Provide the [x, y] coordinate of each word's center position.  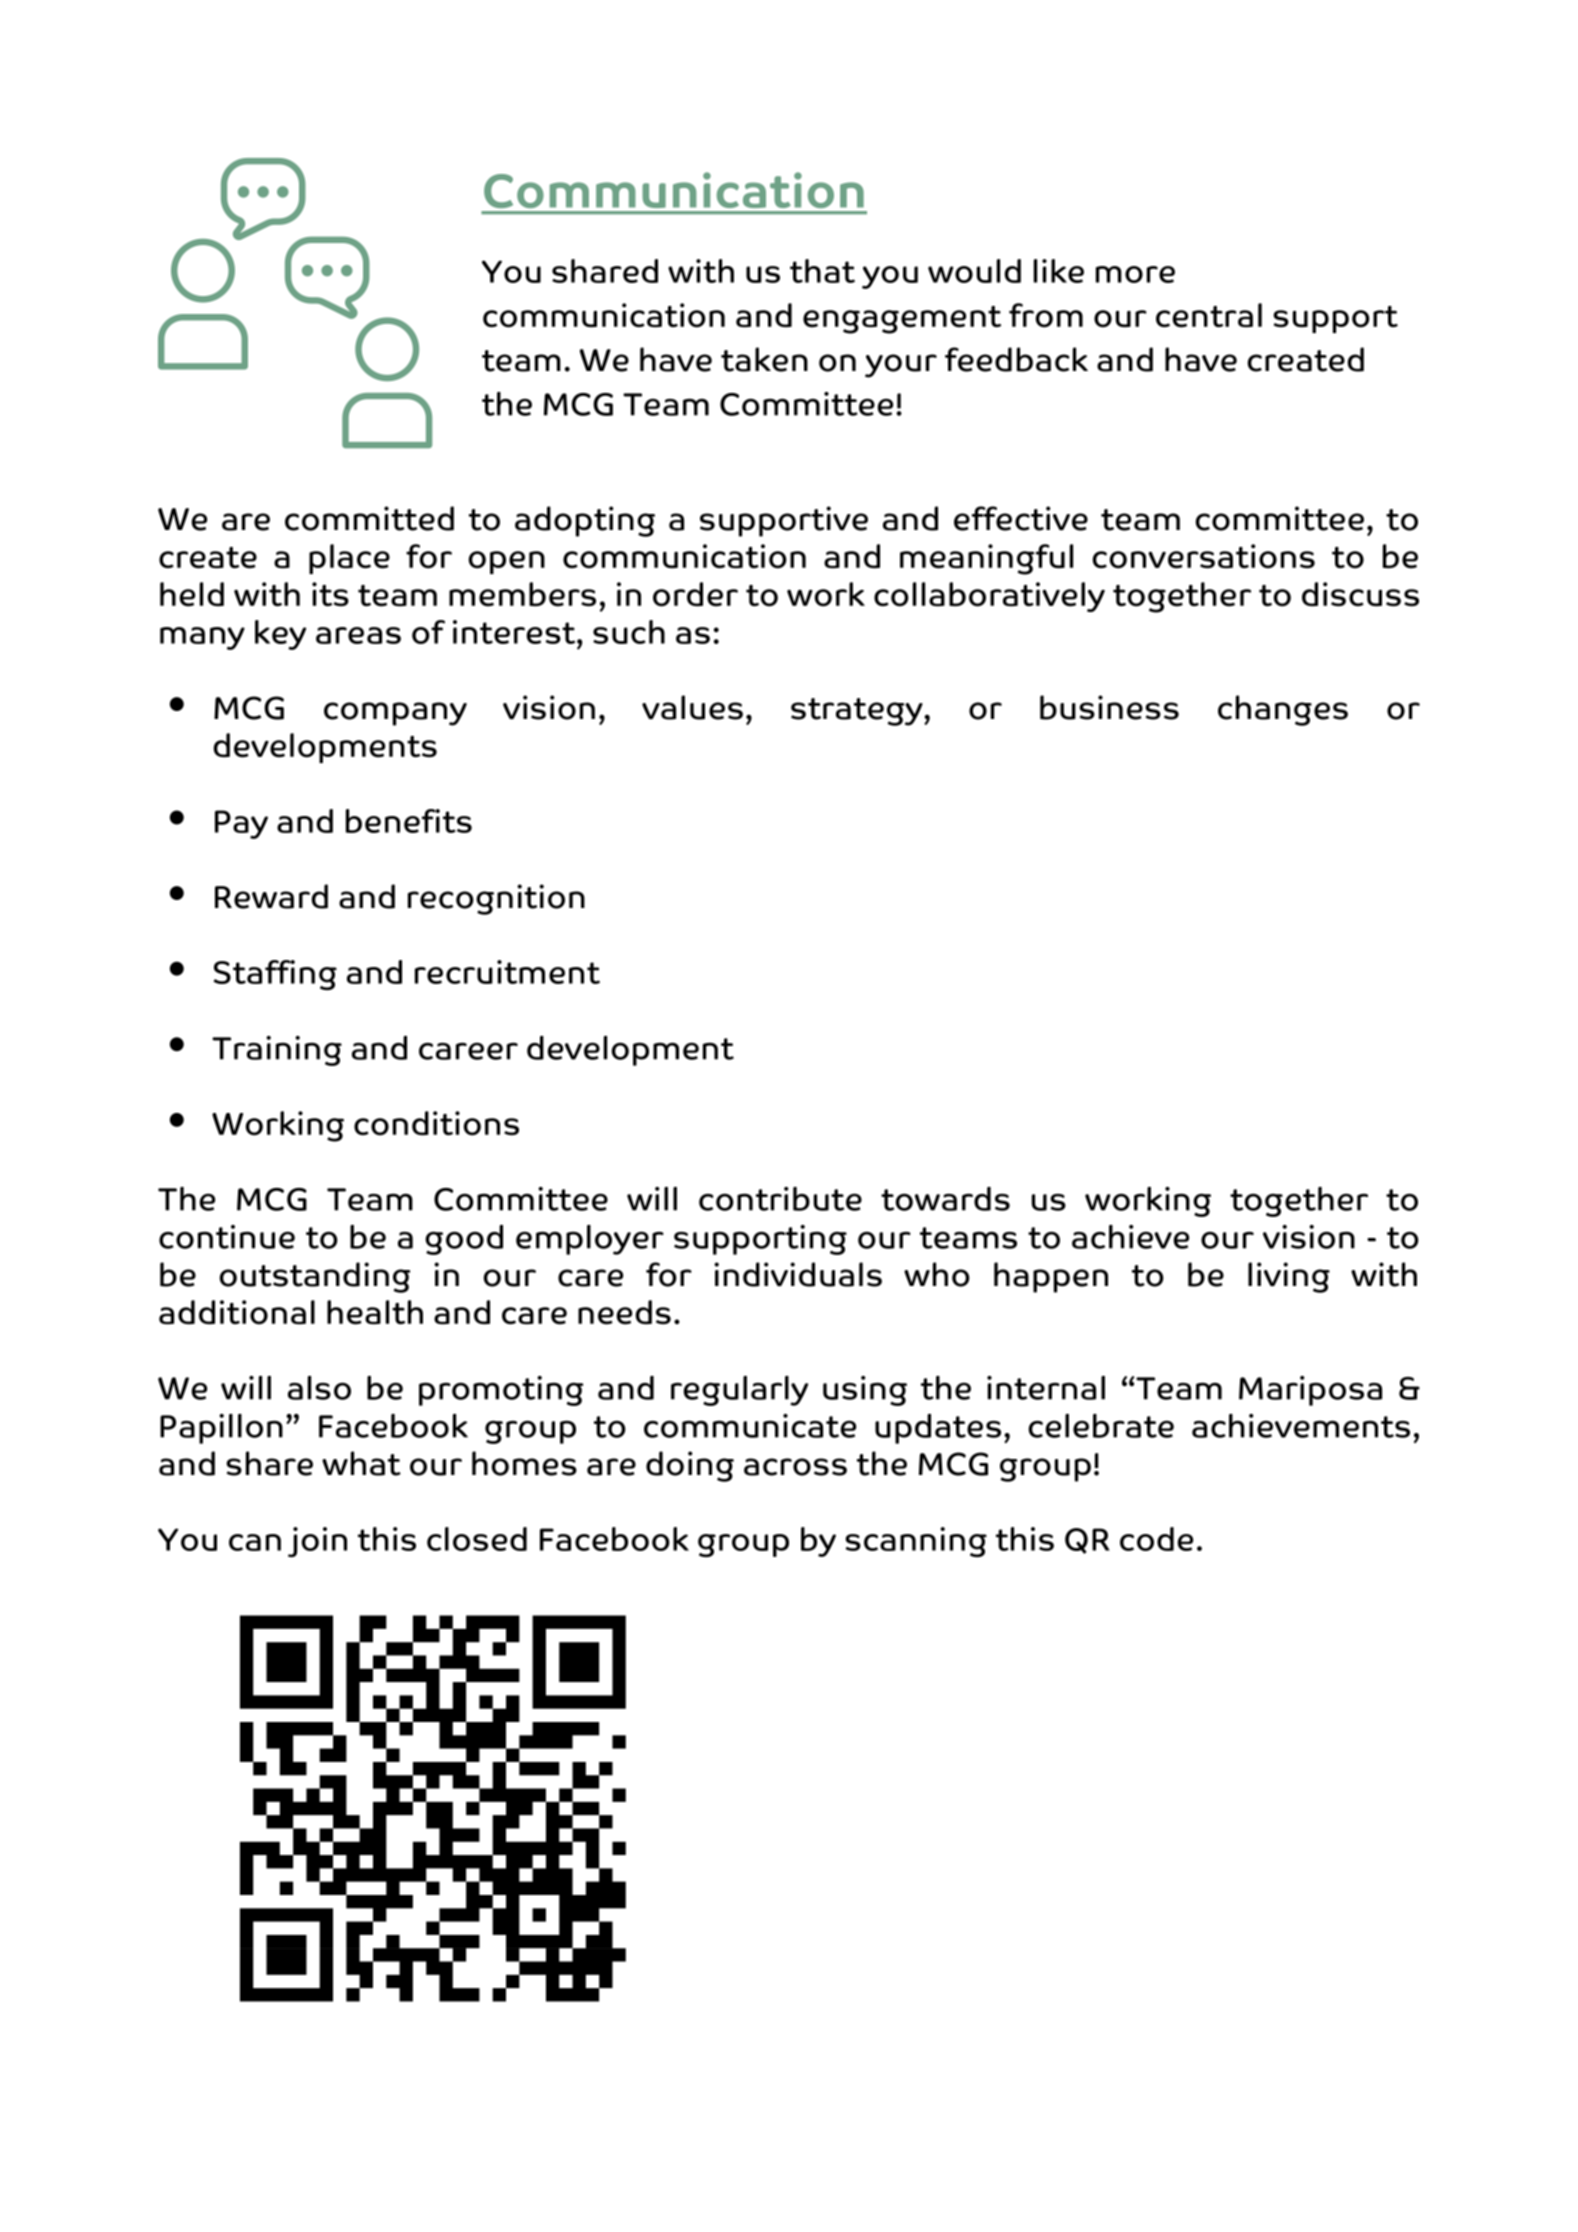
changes [1283, 710]
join [317, 1542]
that [822, 271]
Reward [271, 896]
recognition [496, 899]
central [1209, 315]
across [795, 1467]
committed [369, 518]
